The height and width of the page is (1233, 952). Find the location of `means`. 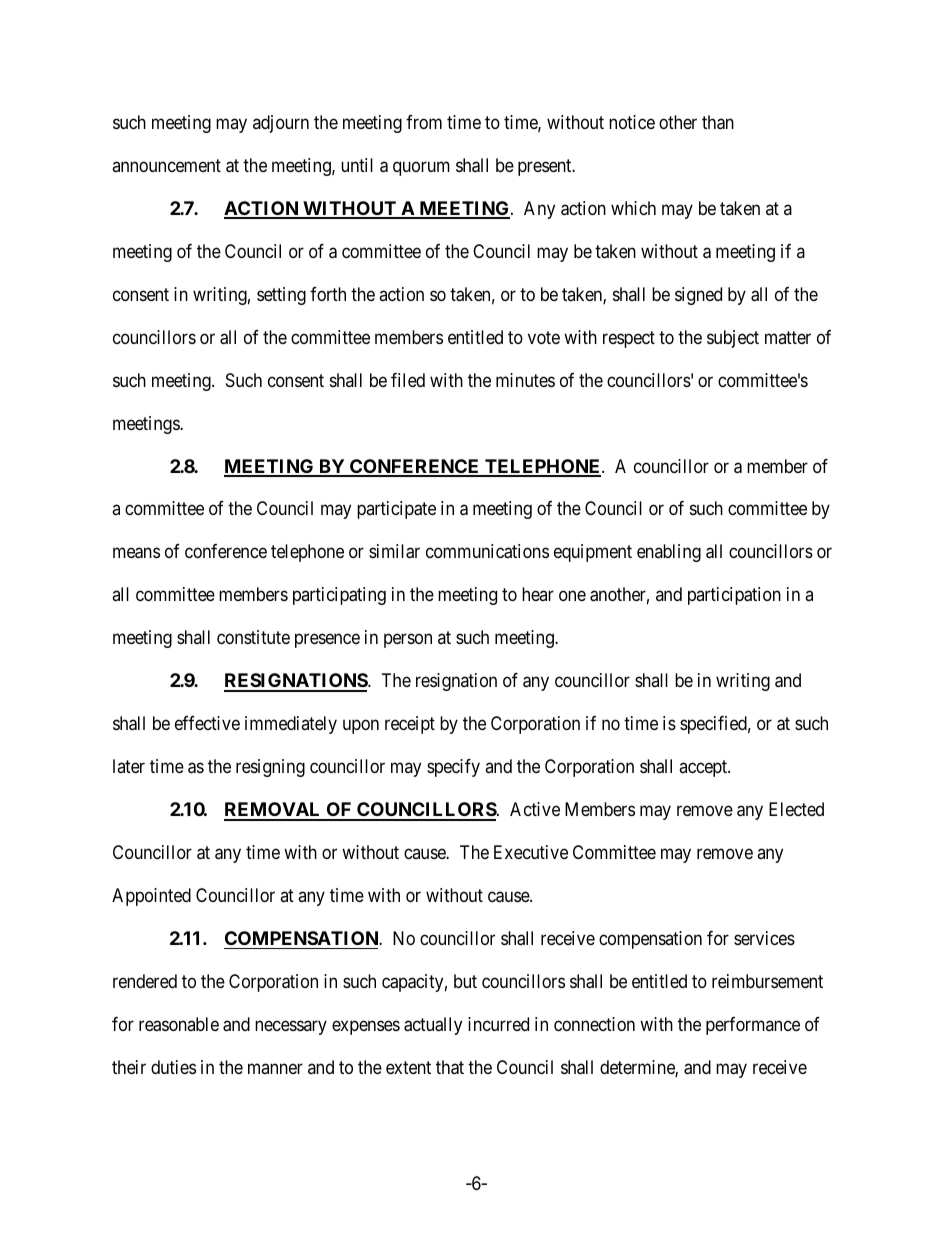

means is located at coordinates (136, 553).
